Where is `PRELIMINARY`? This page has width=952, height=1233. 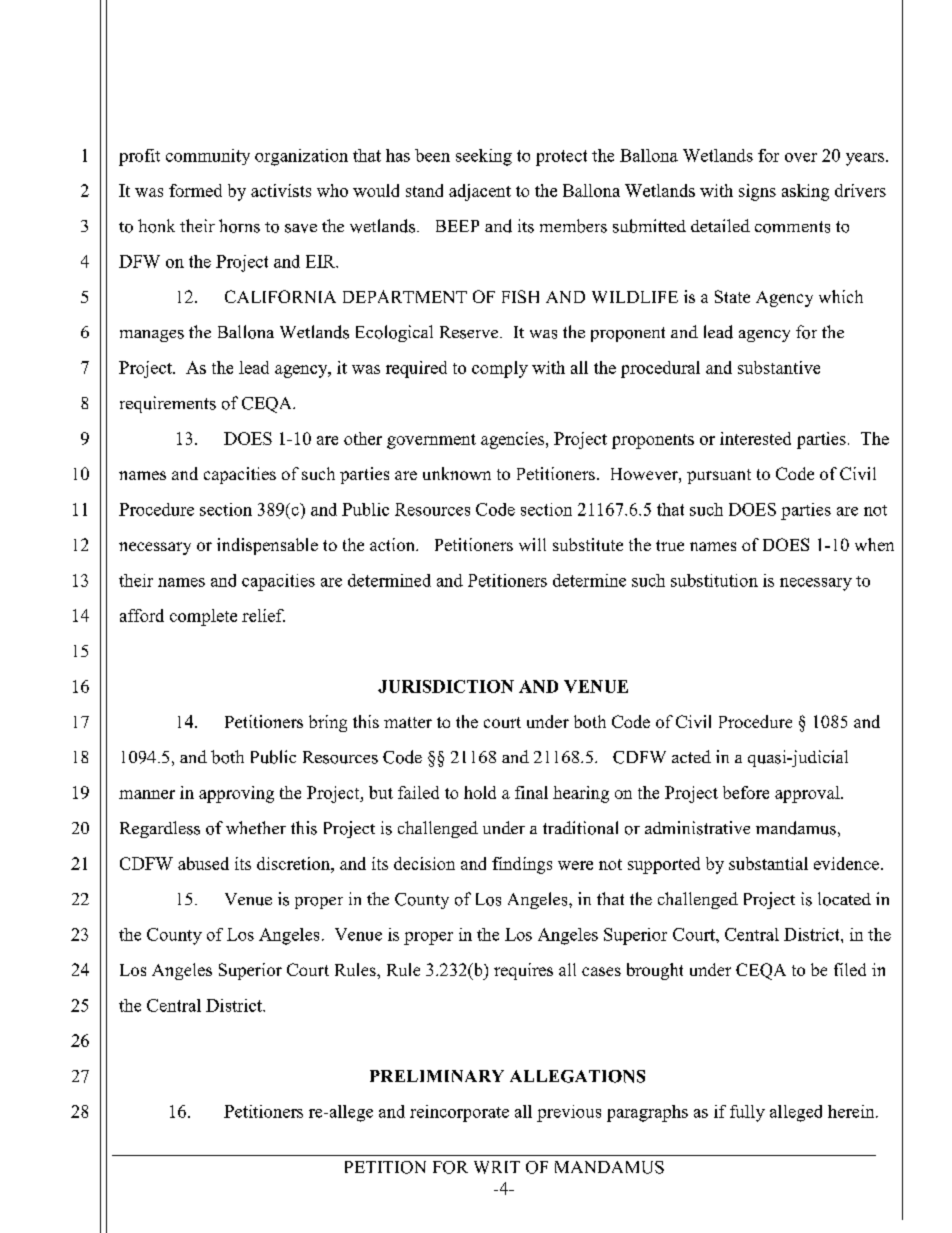
PRELIMINARY is located at coordinates (437, 1076).
